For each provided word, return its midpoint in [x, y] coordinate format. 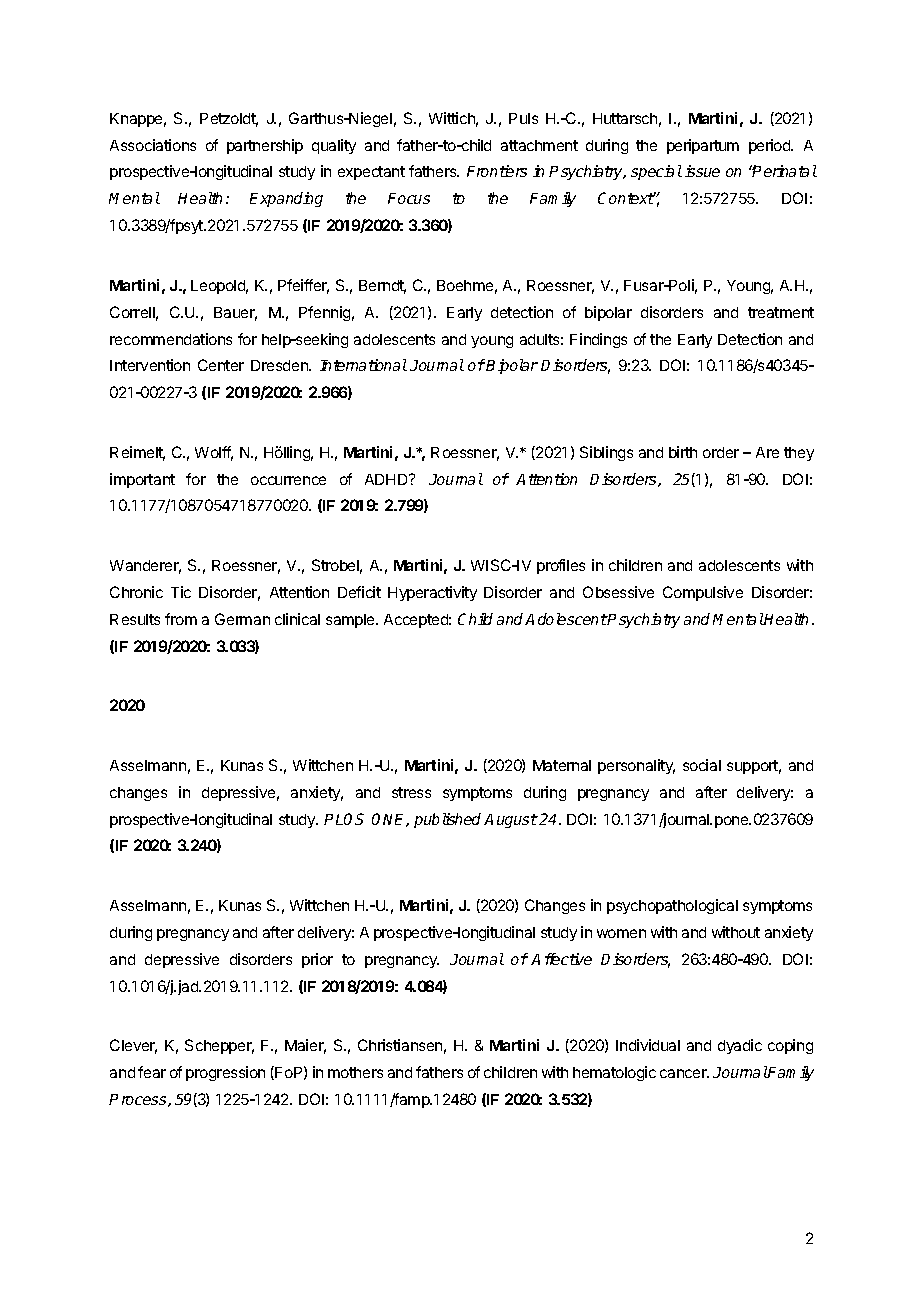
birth [683, 452]
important [142, 480]
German [242, 619]
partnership [265, 146]
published [449, 820]
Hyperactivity [432, 593]
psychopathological [672, 906]
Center [221, 365]
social [702, 765]
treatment [781, 312]
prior [317, 960]
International [363, 365]
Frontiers [497, 171]
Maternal [562, 765]
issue [702, 171]
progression [225, 1073]
